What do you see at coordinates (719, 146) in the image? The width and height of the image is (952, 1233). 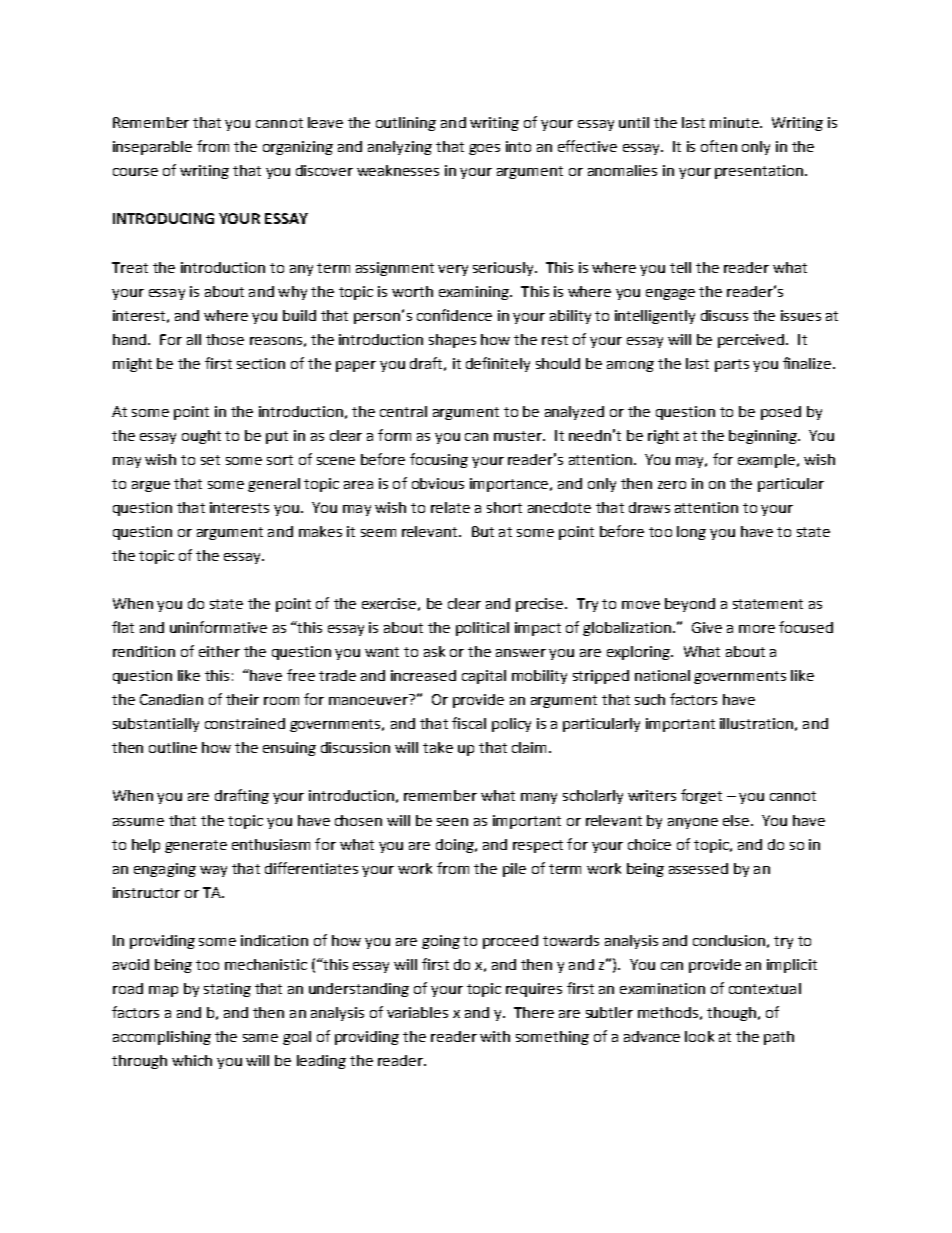 I see `often` at bounding box center [719, 146].
